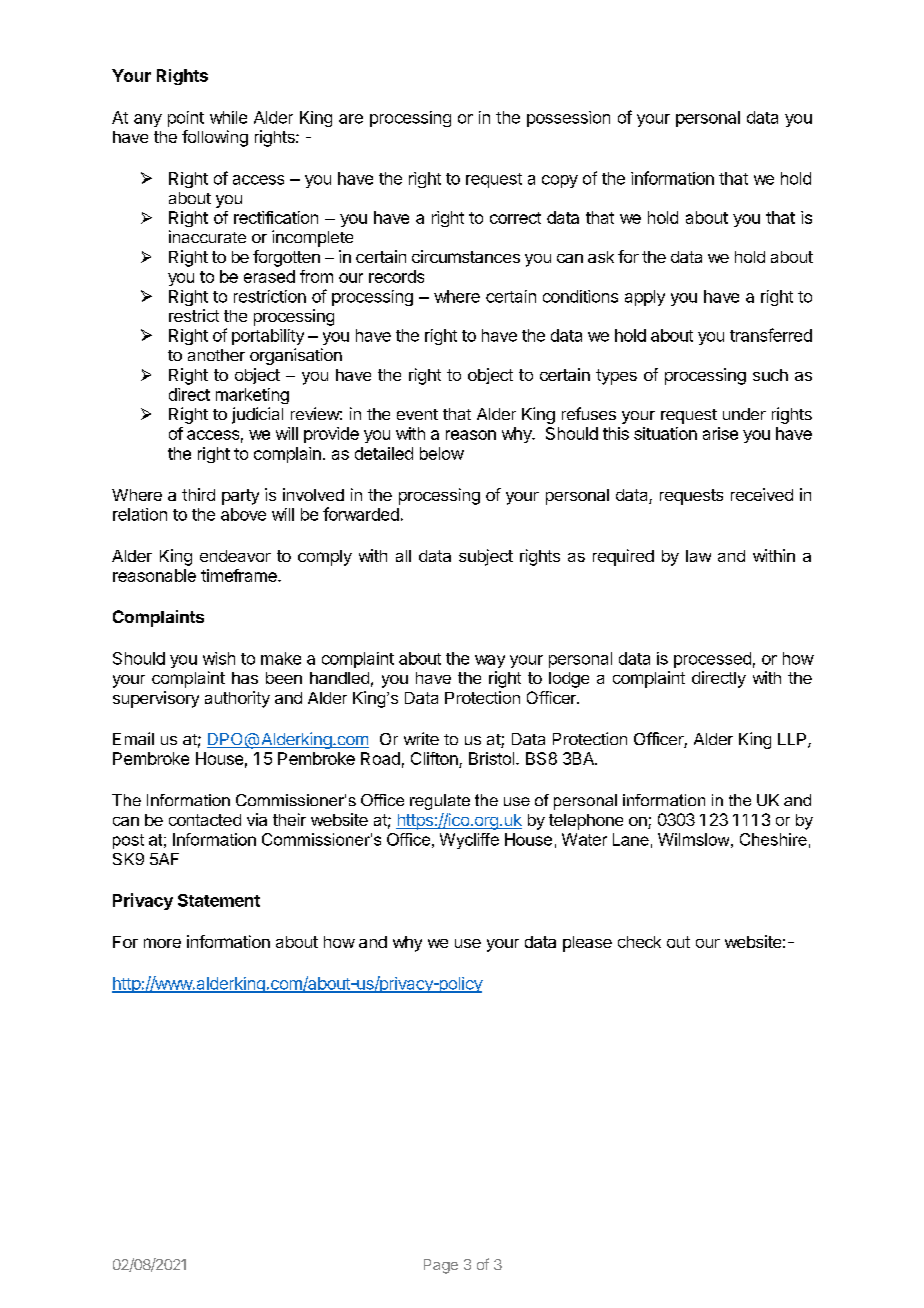 The image size is (924, 1308). I want to click on correct, so click(515, 218).
